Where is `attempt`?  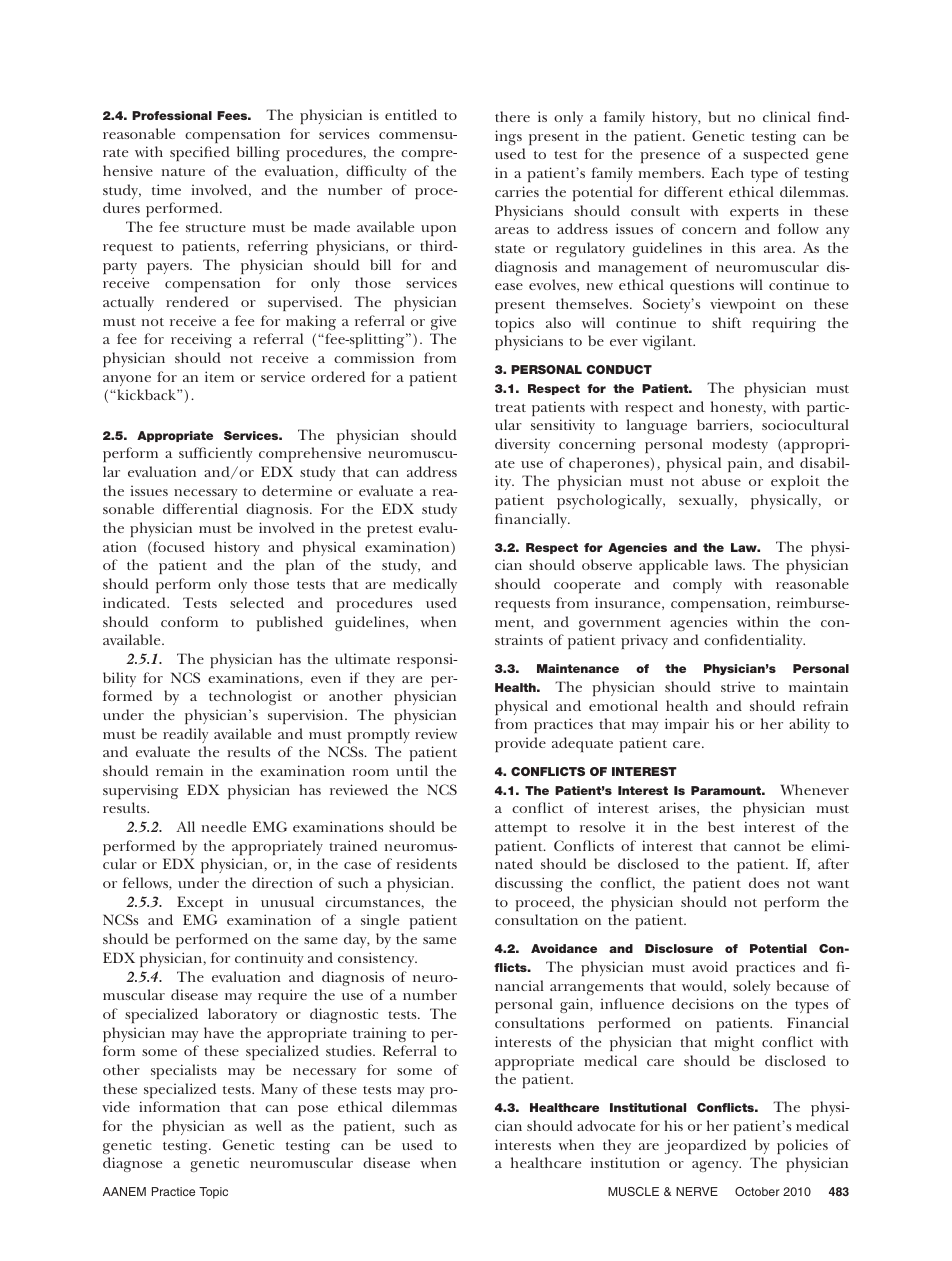 attempt is located at coordinates (521, 830).
